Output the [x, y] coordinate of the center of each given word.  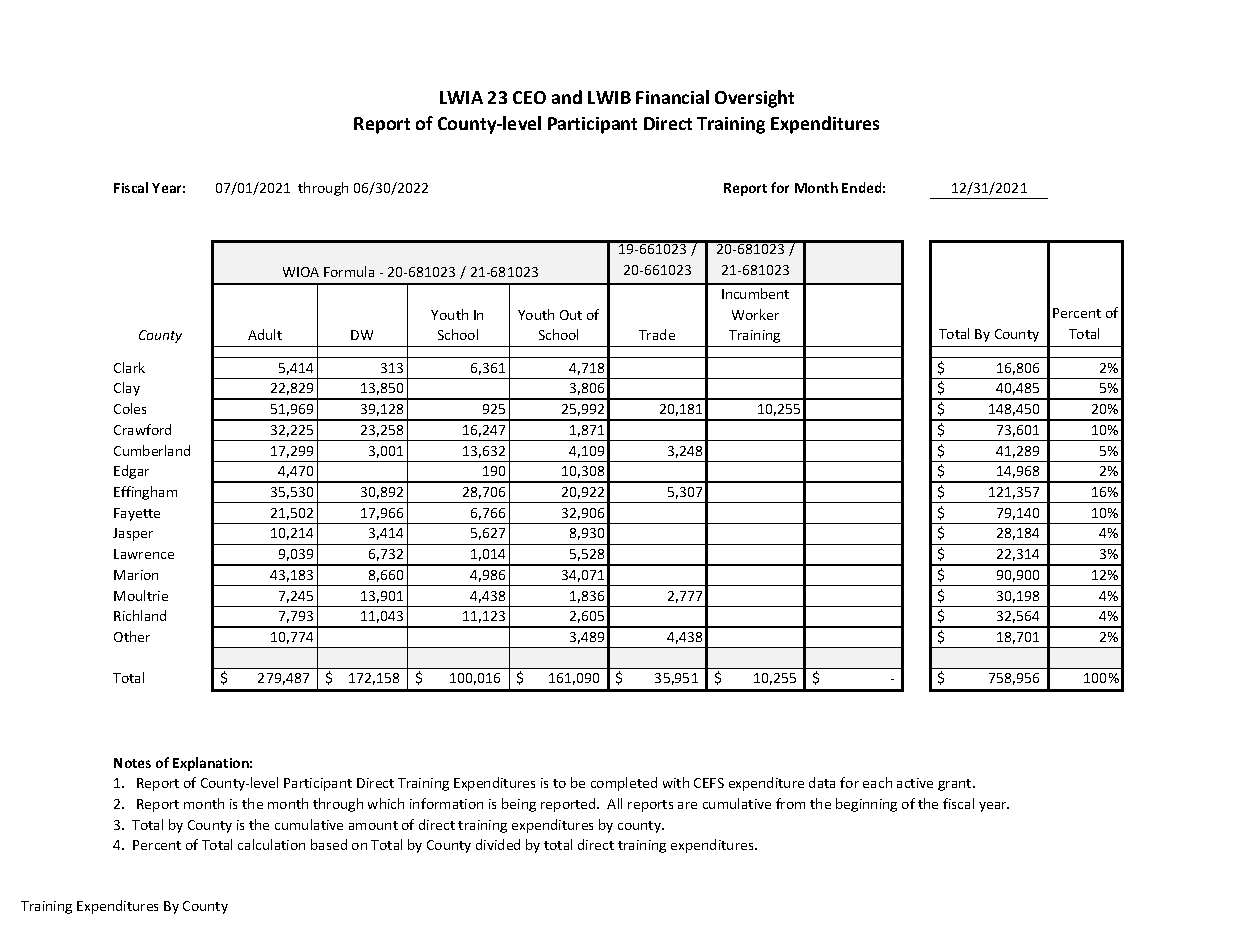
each [877, 782]
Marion [136, 575]
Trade [657, 334]
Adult [265, 334]
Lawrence [144, 554]
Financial [672, 97]
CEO [529, 97]
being [519, 805]
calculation [271, 844]
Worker [755, 314]
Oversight [754, 99]
